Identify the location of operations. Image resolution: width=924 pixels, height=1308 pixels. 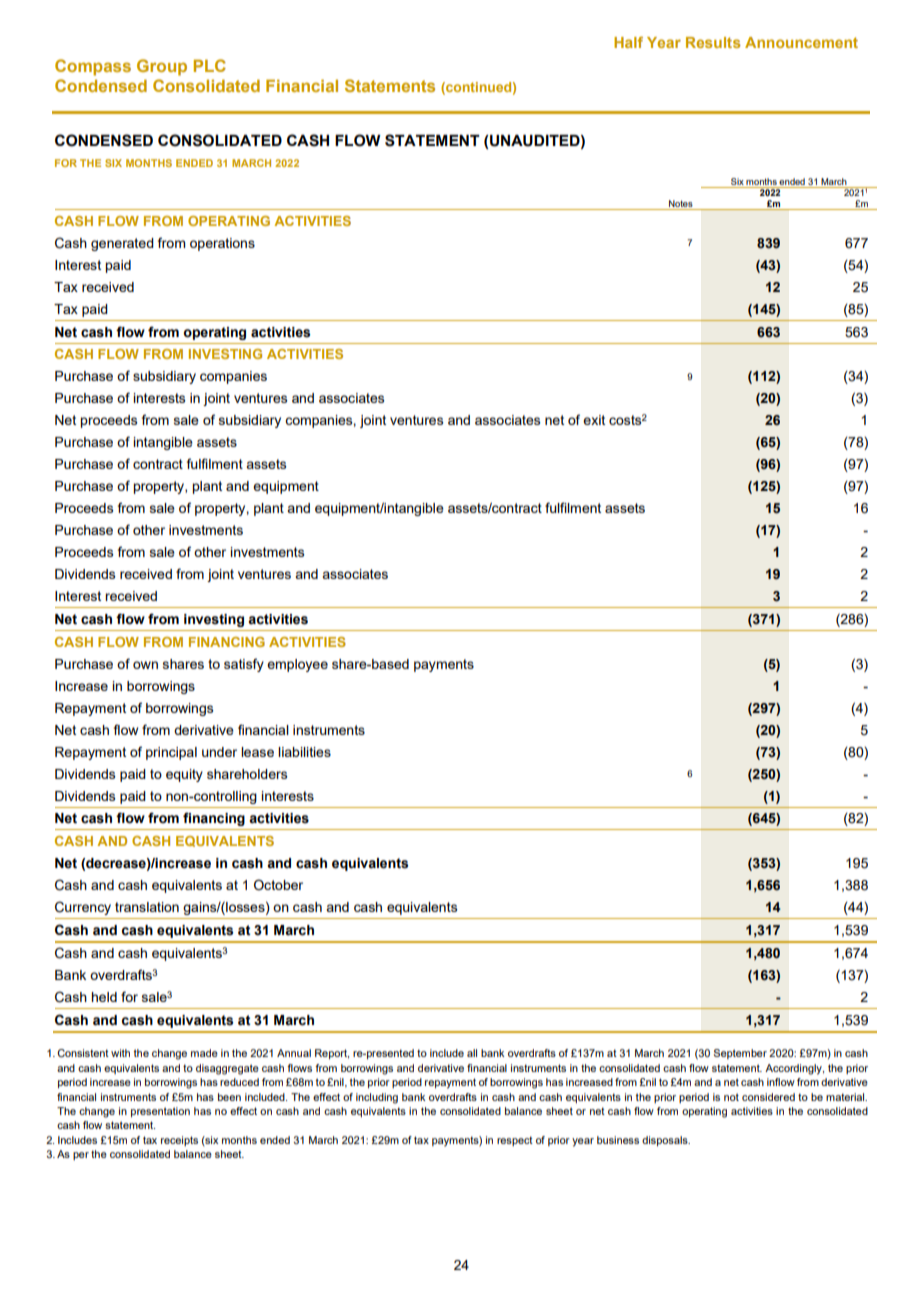
(222, 244).
